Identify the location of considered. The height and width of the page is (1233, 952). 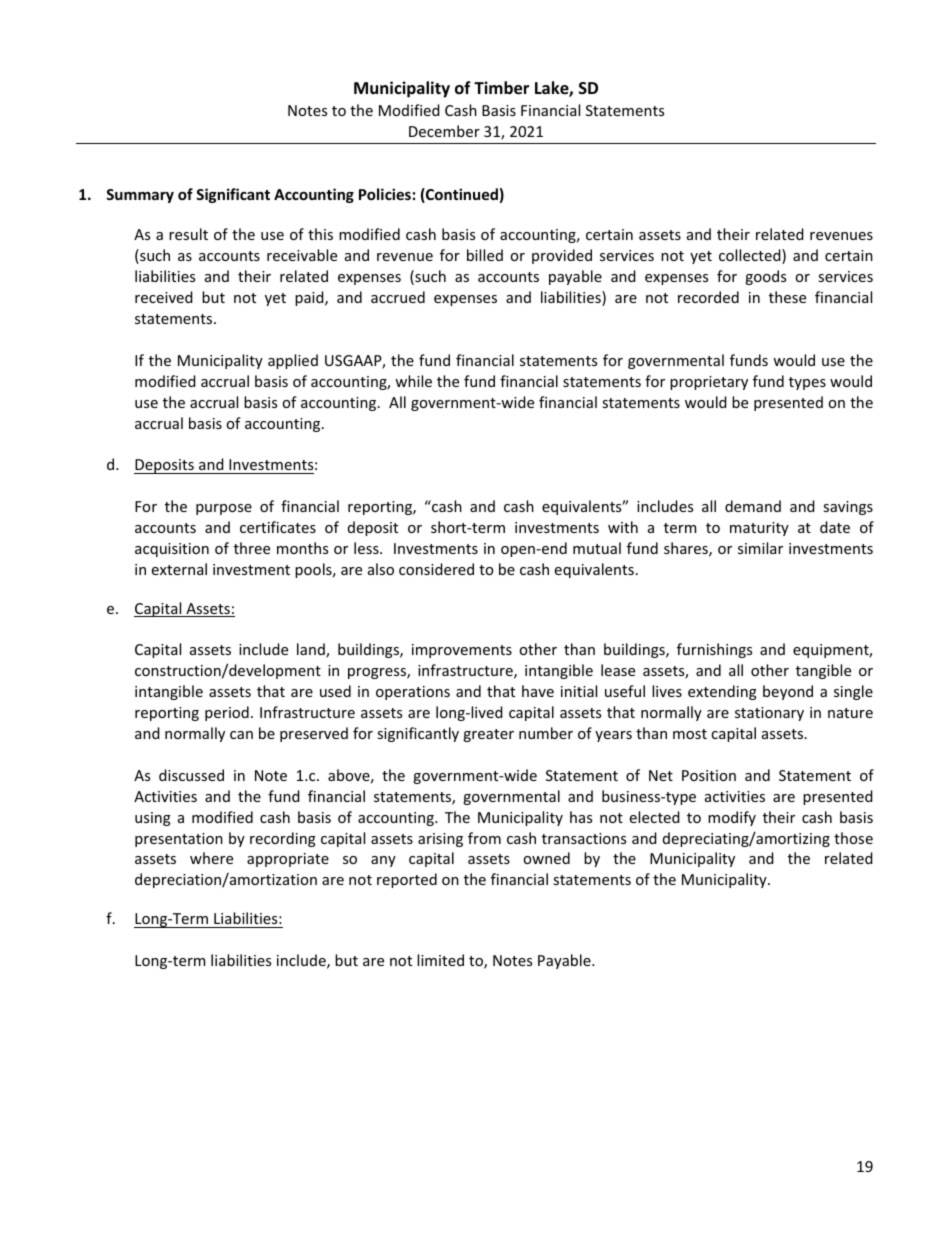
(436, 569).
